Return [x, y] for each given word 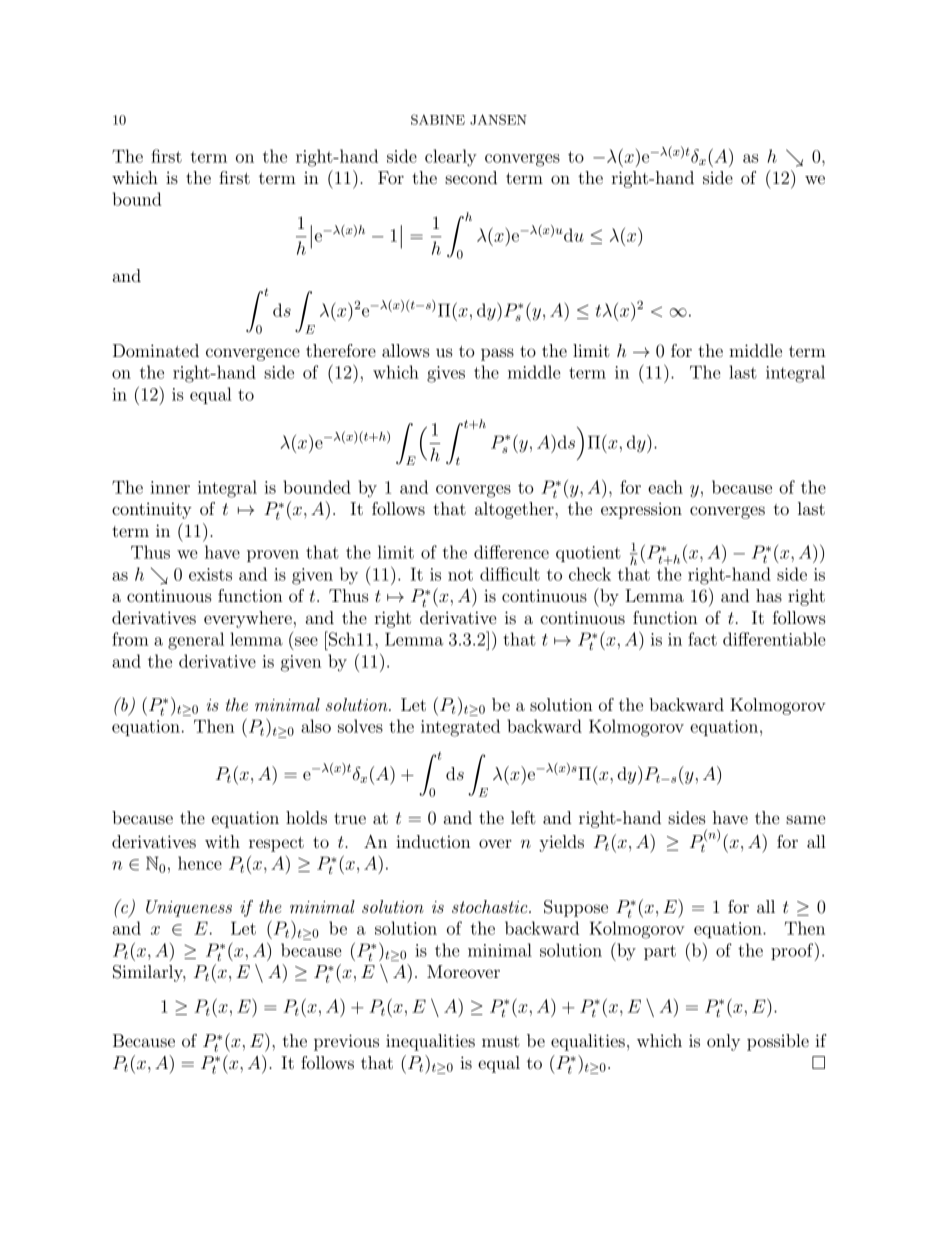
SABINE [438, 119]
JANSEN [498, 119]
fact [702, 639]
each [665, 487]
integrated [460, 728]
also [316, 726]
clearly [451, 158]
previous [346, 1042]
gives [446, 374]
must [501, 1041]
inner [170, 487]
